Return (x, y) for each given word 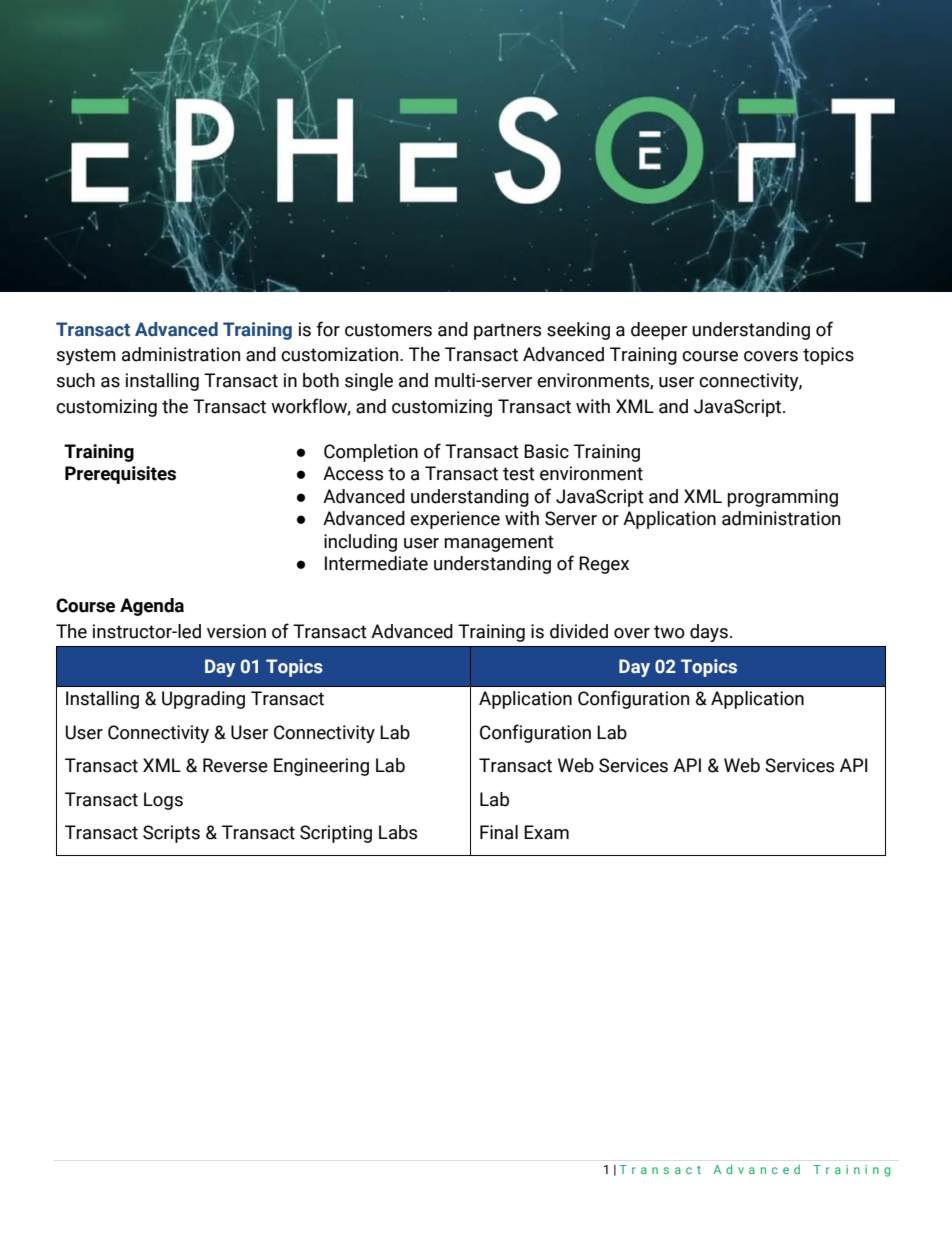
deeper (659, 331)
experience (455, 520)
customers (388, 330)
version (236, 631)
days (709, 633)
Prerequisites (120, 475)
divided (579, 631)
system (86, 356)
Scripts (171, 834)
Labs (398, 832)
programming (783, 498)
